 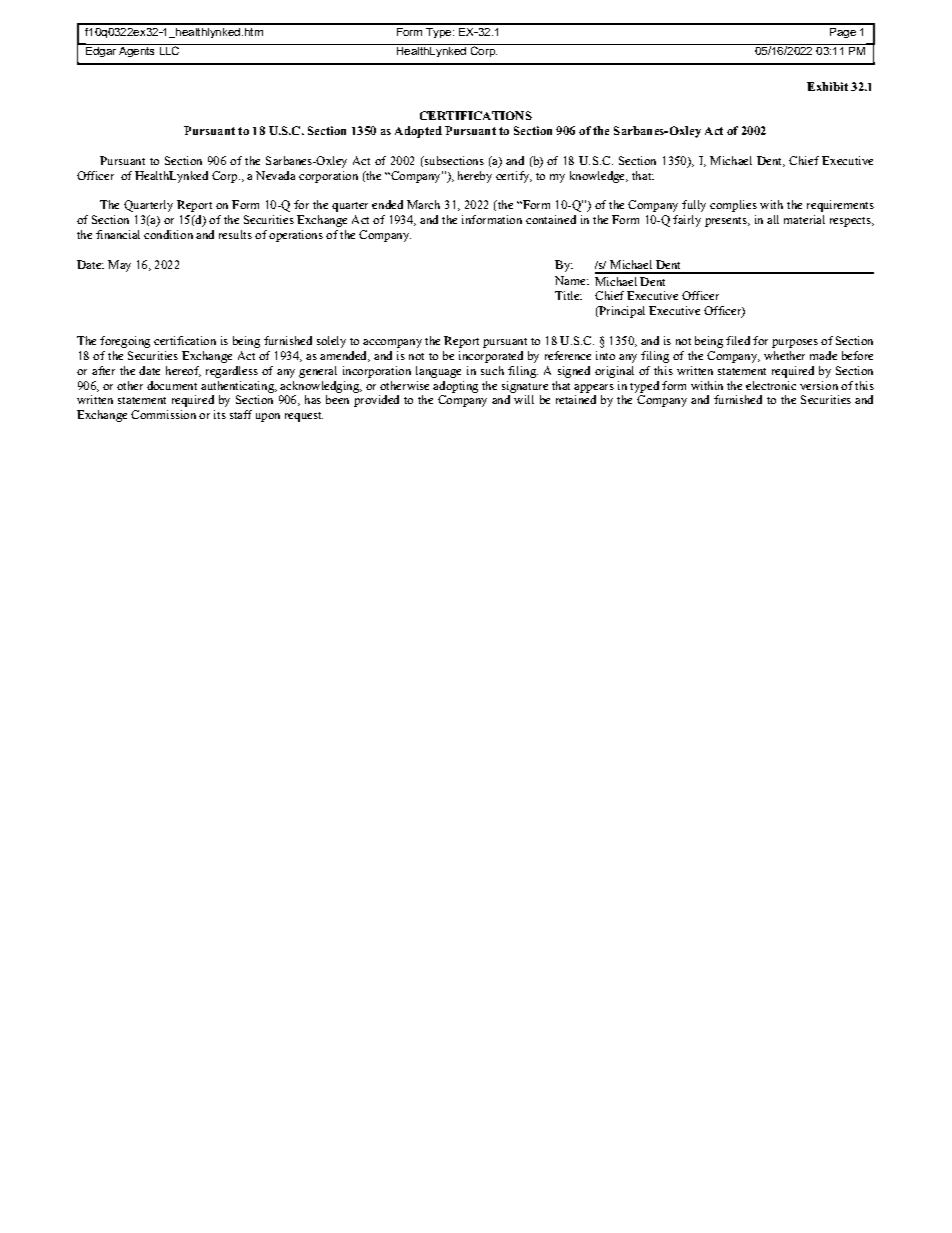 What do you see at coordinates (551, 219) in the image?
I see `contained` at bounding box center [551, 219].
